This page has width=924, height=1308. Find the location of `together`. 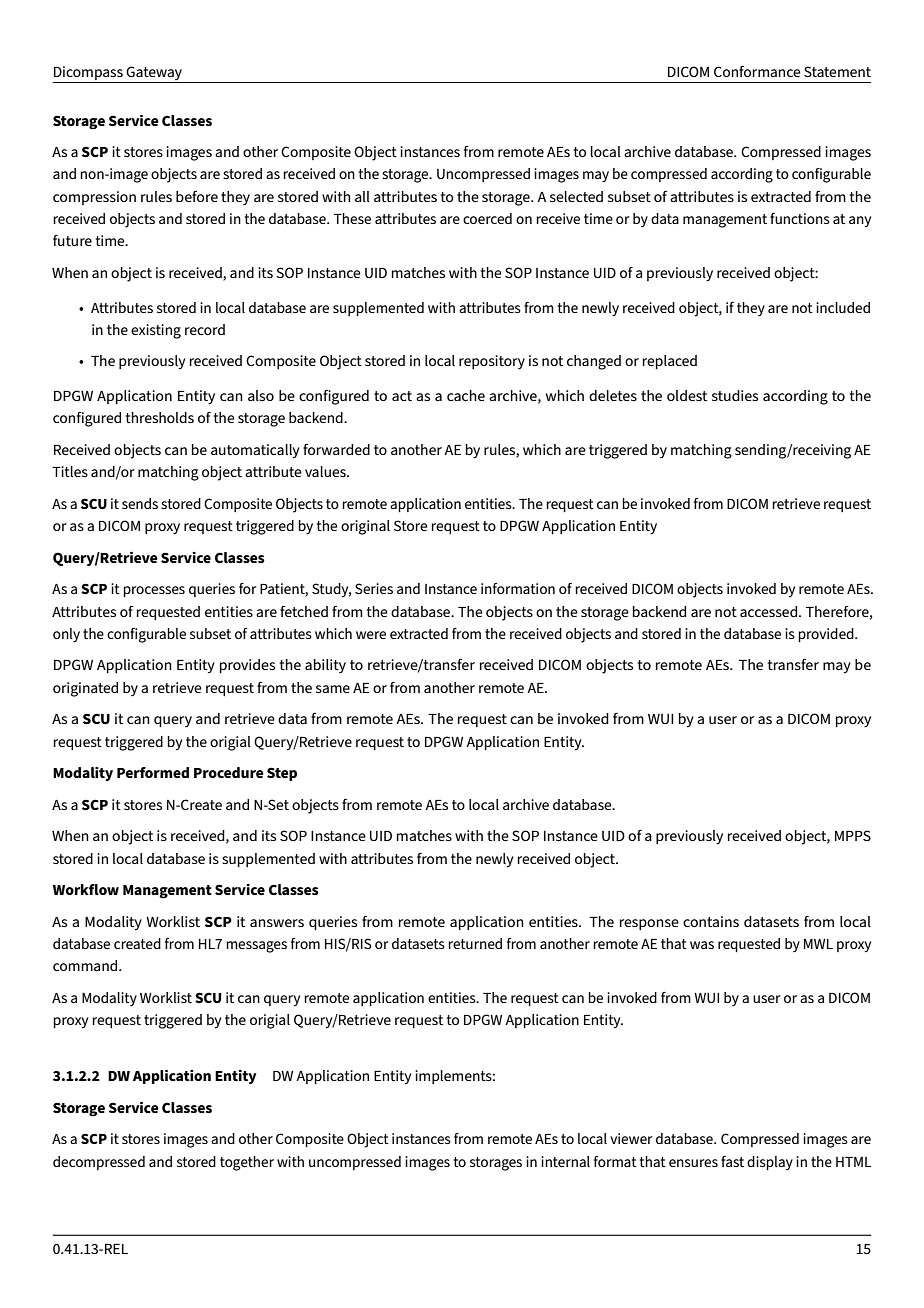

together is located at coordinates (247, 1163).
